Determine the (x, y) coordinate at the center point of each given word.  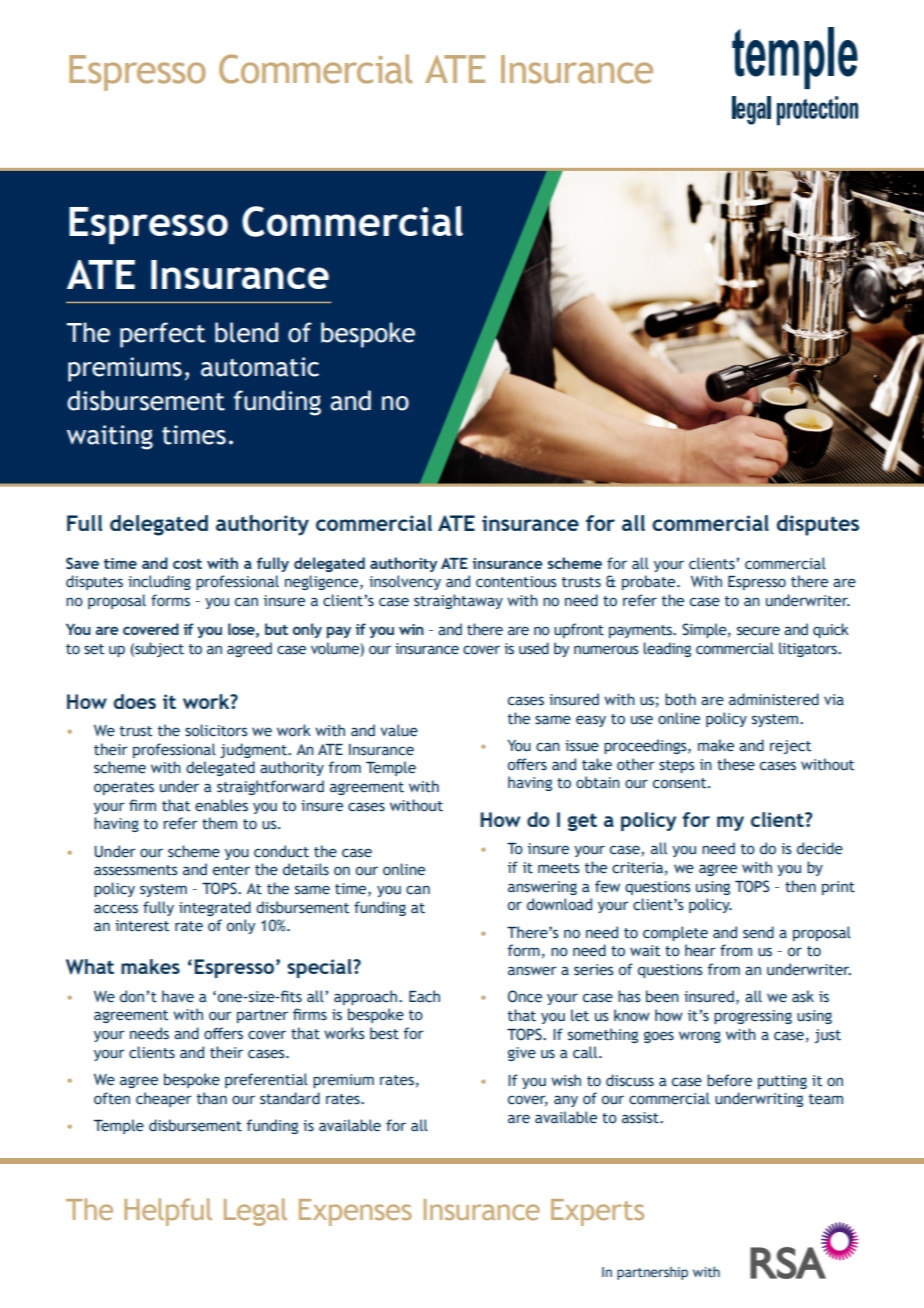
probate (650, 582)
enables (221, 805)
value (399, 730)
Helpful (168, 1212)
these (736, 764)
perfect (162, 335)
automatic (260, 367)
